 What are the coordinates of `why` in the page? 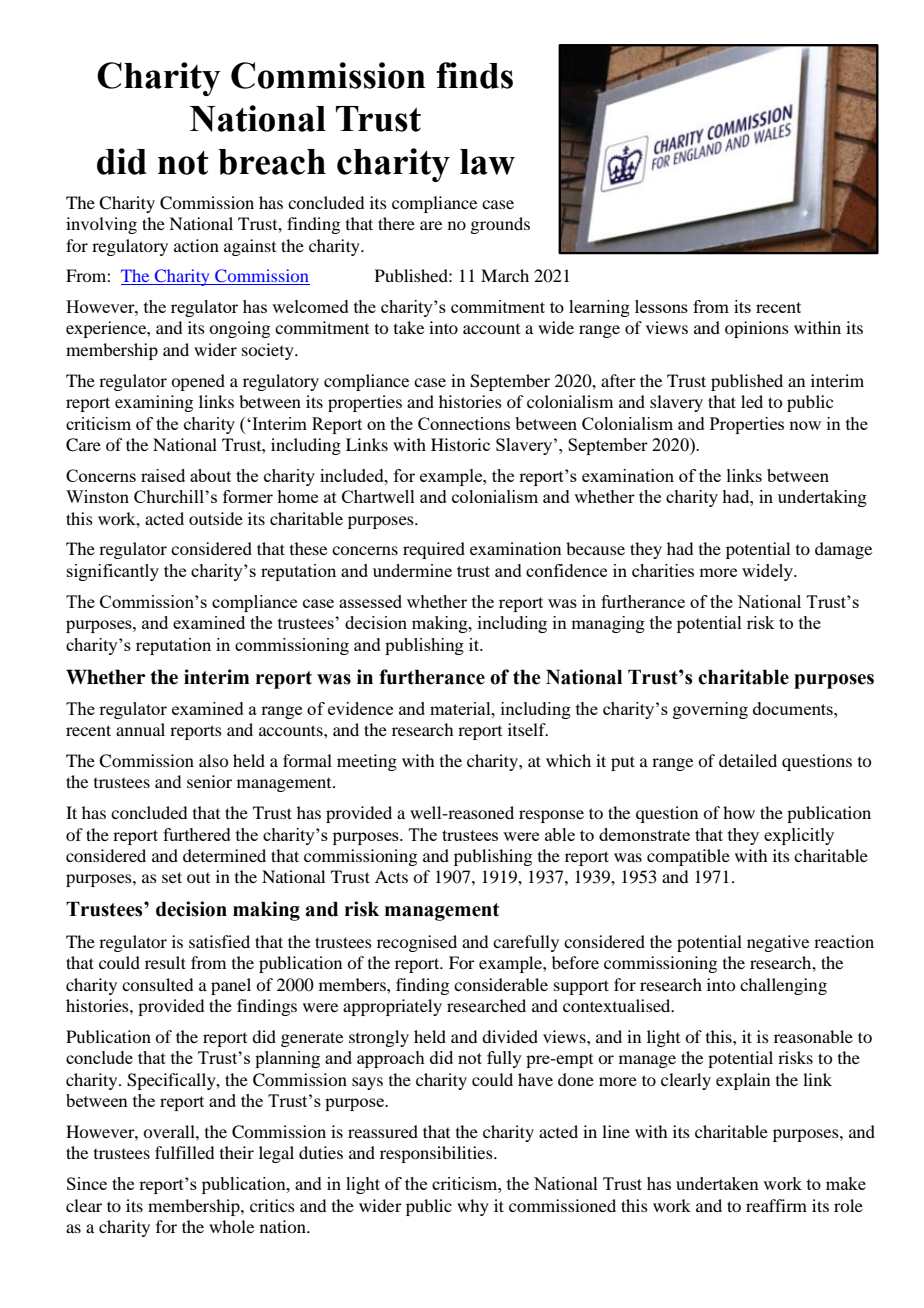 It's located at (473, 1207).
